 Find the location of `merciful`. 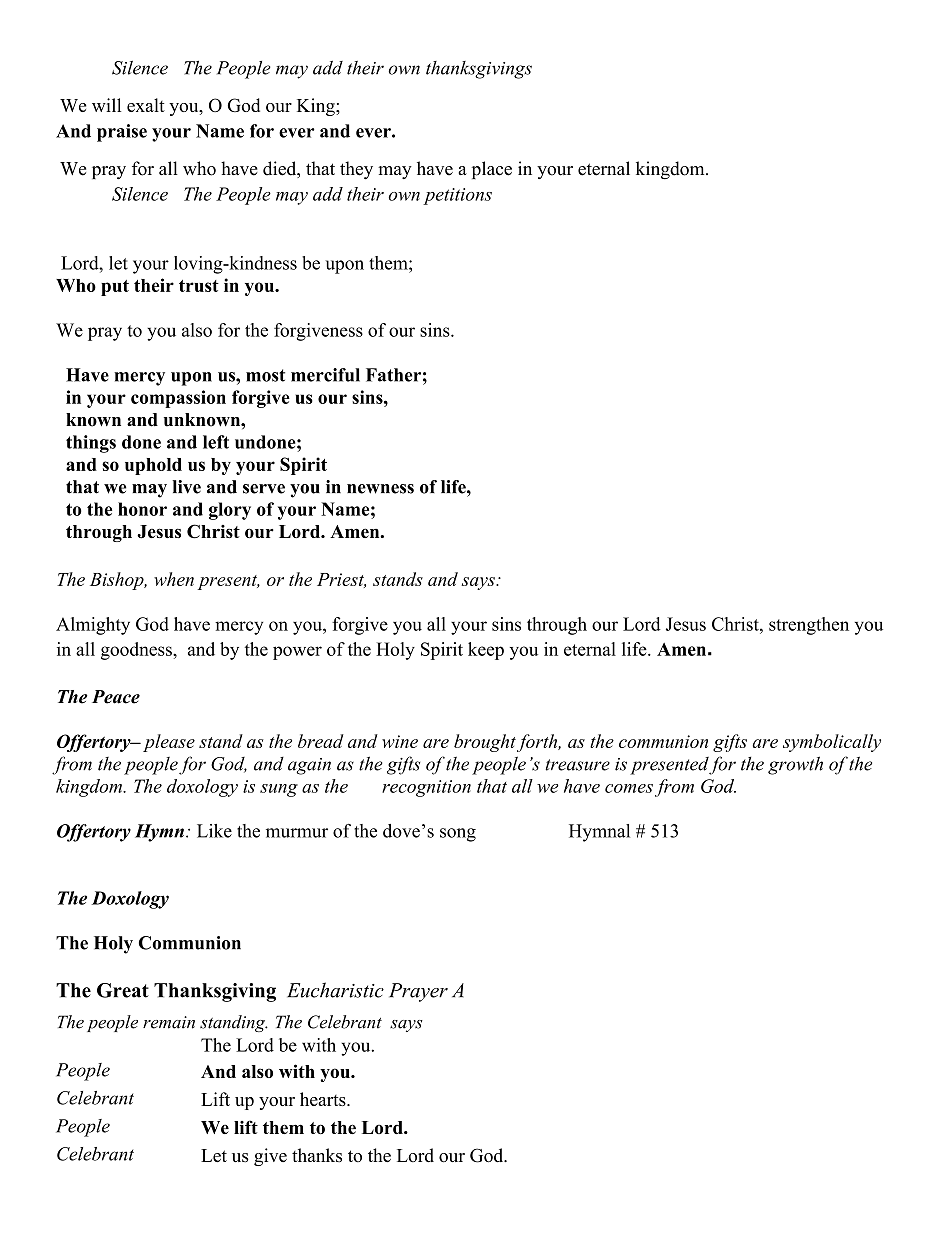

merciful is located at coordinates (325, 375).
